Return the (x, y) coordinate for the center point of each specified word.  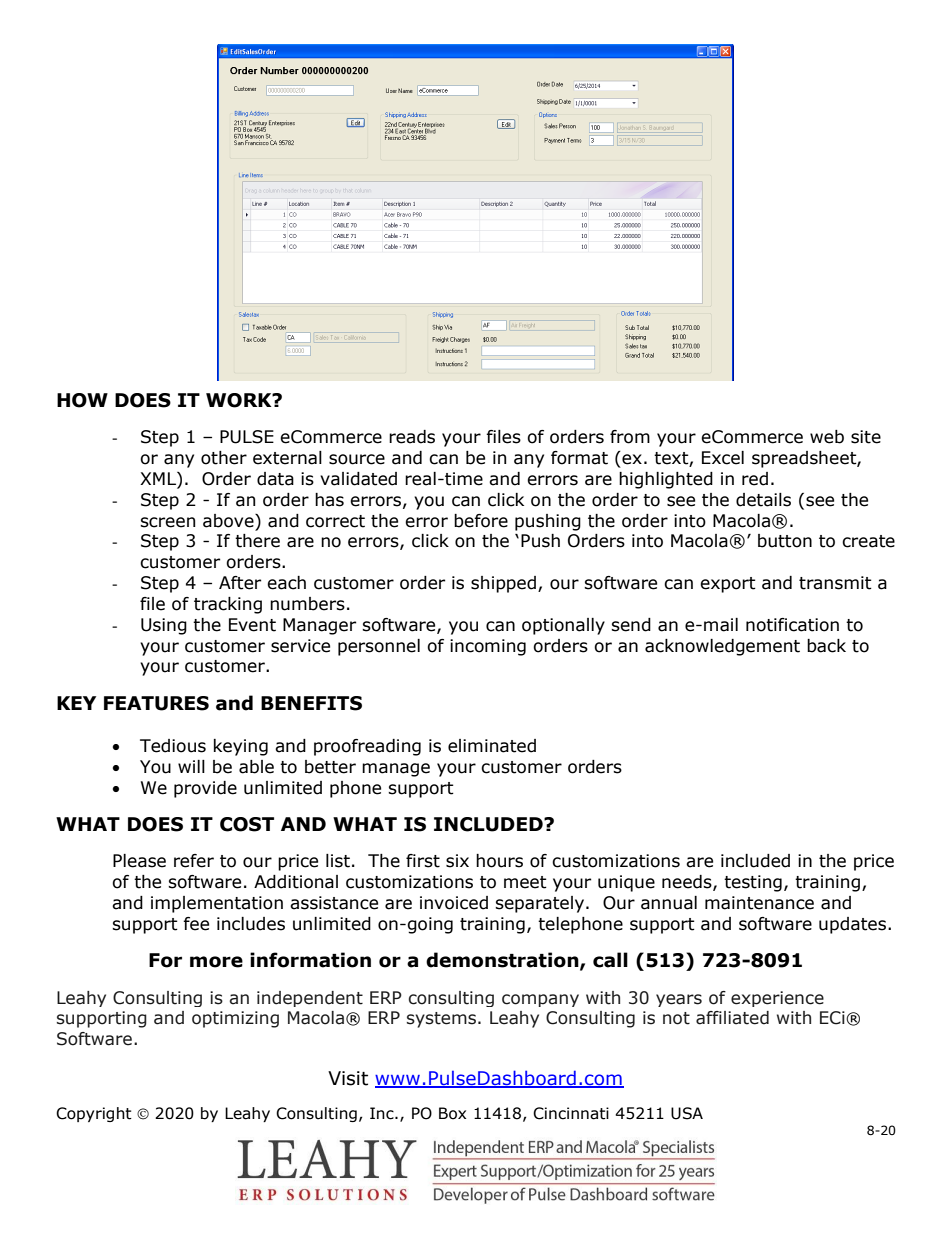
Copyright (94, 1114)
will (191, 766)
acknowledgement (722, 647)
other (224, 458)
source (357, 459)
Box (452, 1113)
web (827, 437)
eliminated (492, 746)
